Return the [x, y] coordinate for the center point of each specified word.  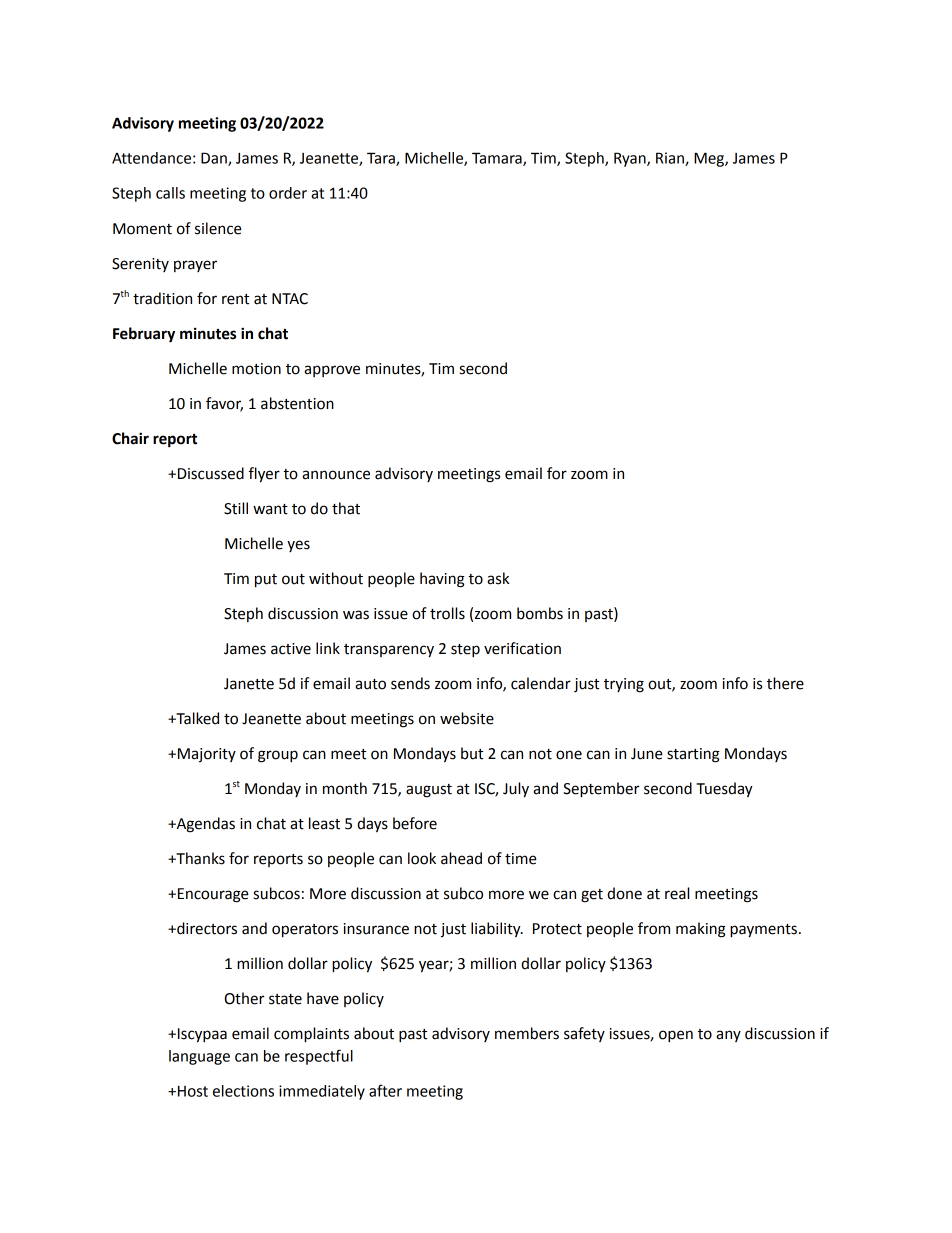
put [266, 581]
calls [170, 193]
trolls [447, 613]
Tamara [498, 159]
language [199, 1057]
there [785, 683]
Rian [671, 159]
